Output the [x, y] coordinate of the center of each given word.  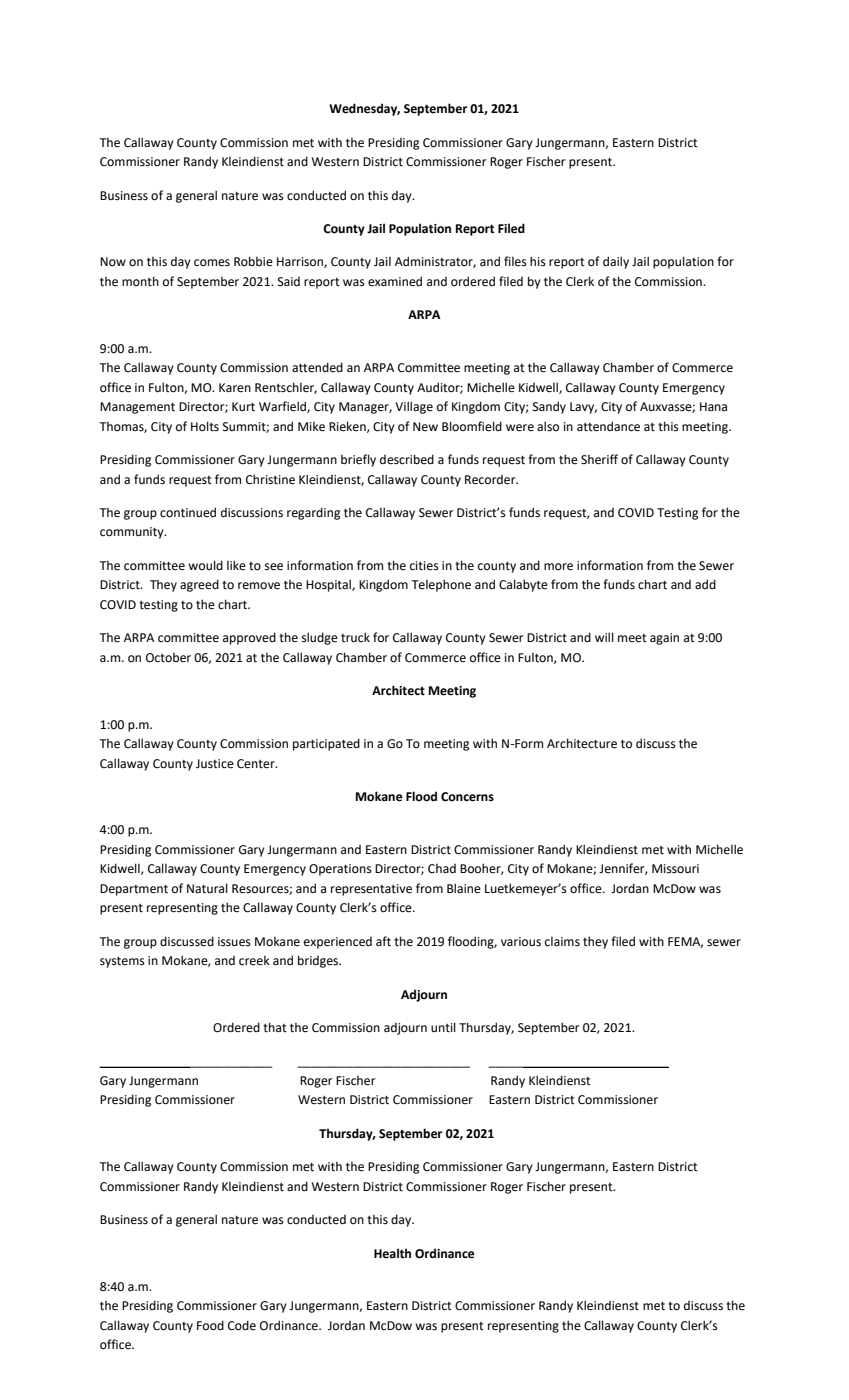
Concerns [467, 797]
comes [212, 263]
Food [210, 1325]
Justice [215, 764]
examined [395, 281]
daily [616, 262]
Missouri [675, 869]
